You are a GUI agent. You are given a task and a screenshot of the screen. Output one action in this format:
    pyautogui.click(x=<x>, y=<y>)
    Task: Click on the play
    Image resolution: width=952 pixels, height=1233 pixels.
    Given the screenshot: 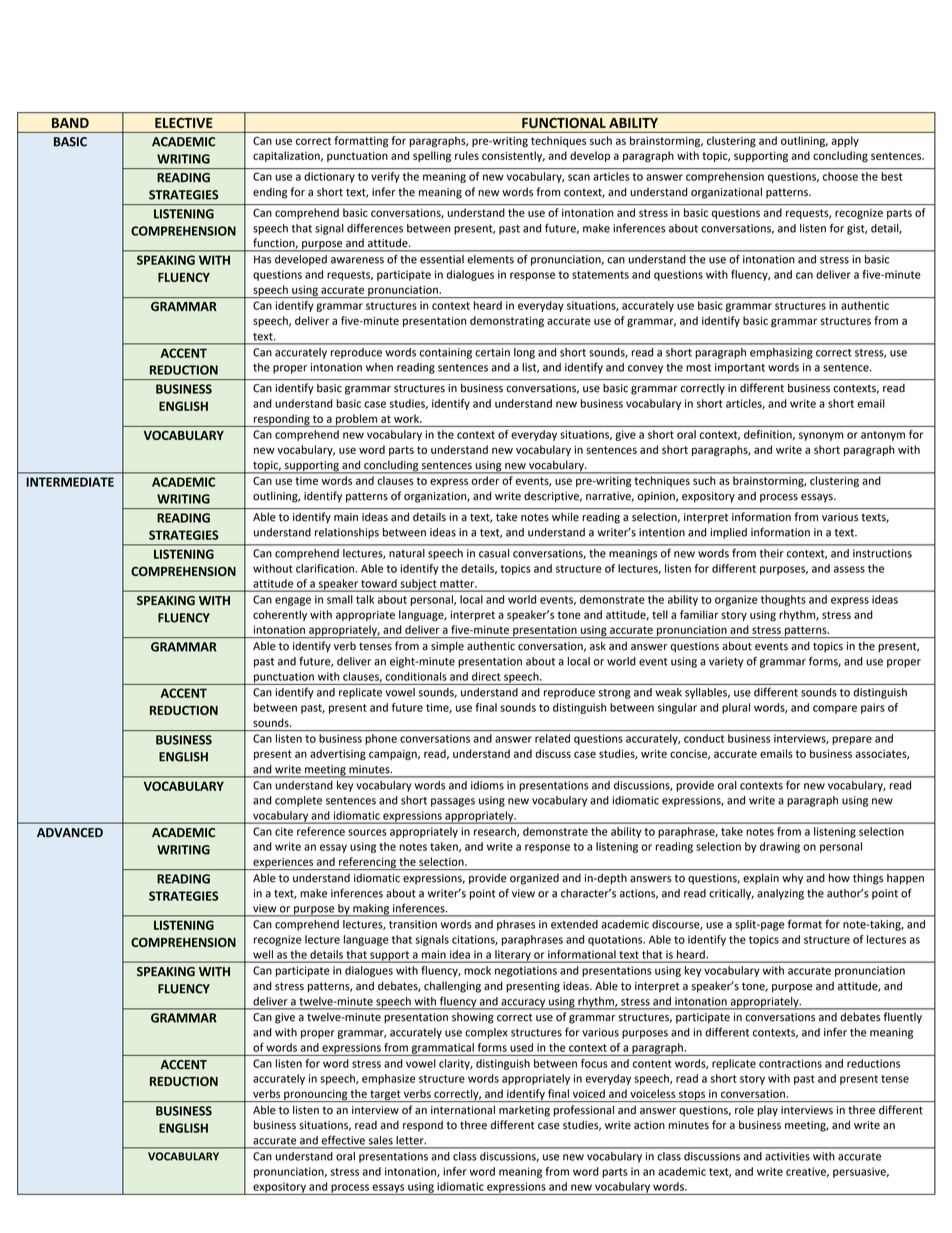 What is the action you would take?
    pyautogui.click(x=768, y=1111)
